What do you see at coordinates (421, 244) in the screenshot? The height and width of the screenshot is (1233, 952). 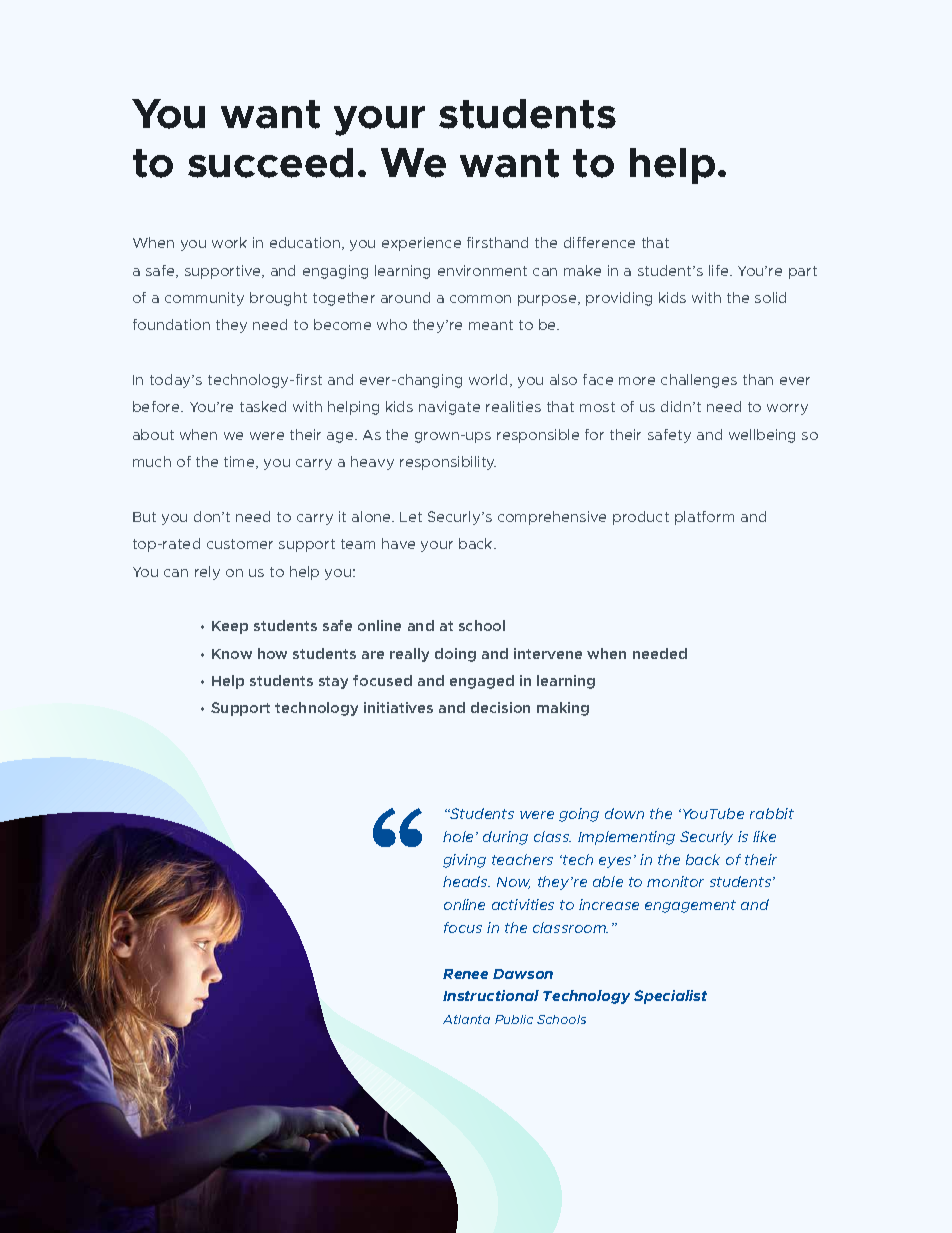 I see `experience` at bounding box center [421, 244].
